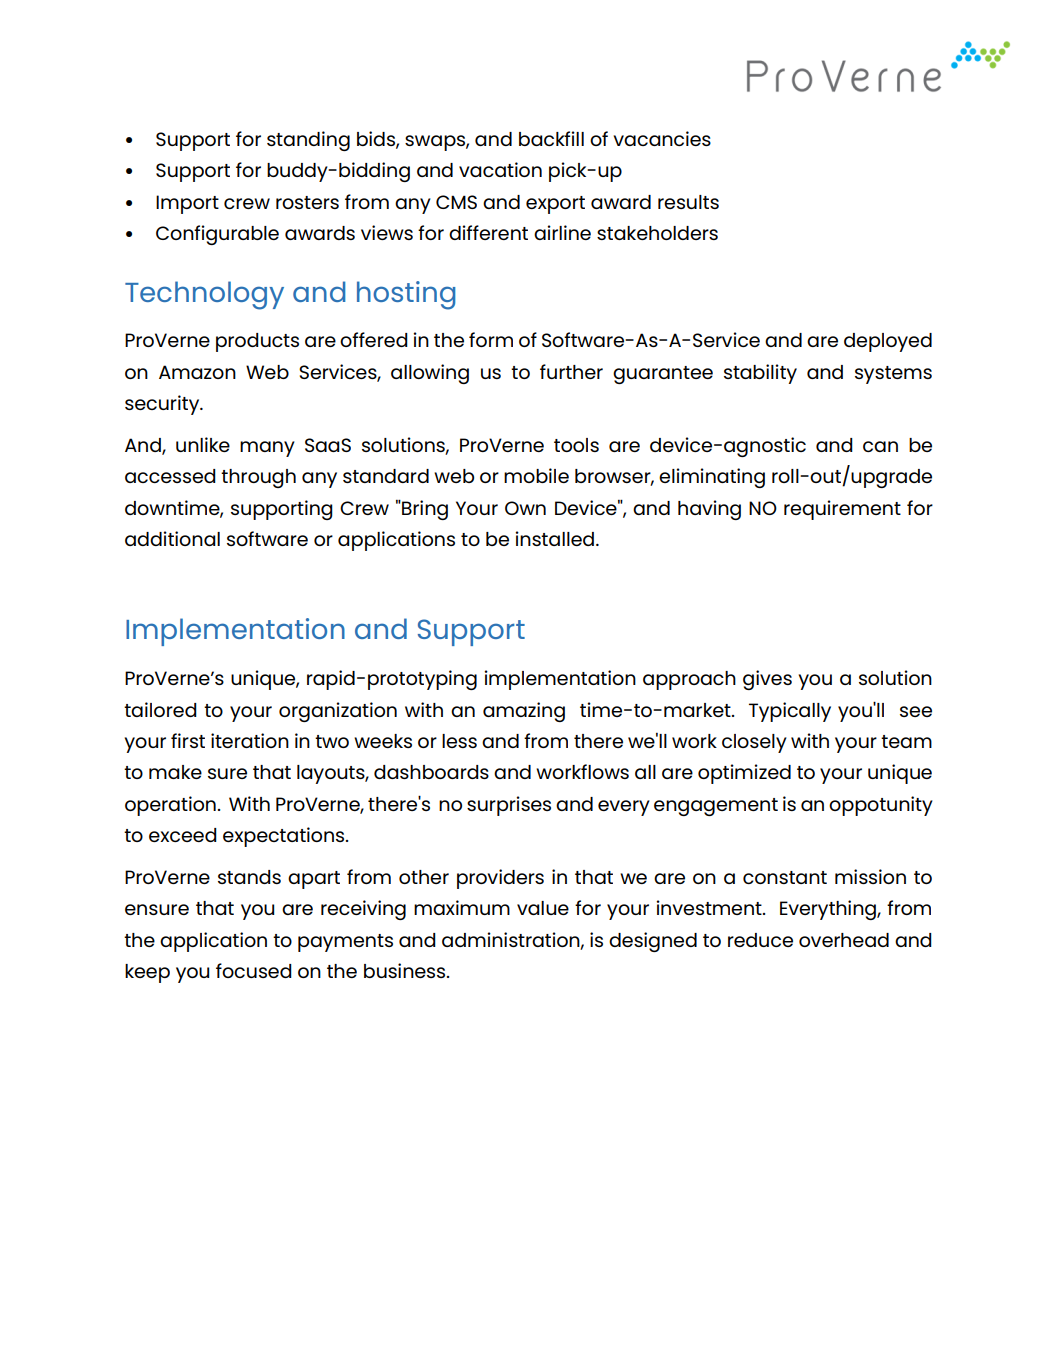  What do you see at coordinates (543, 908) in the screenshot?
I see `value` at bounding box center [543, 908].
